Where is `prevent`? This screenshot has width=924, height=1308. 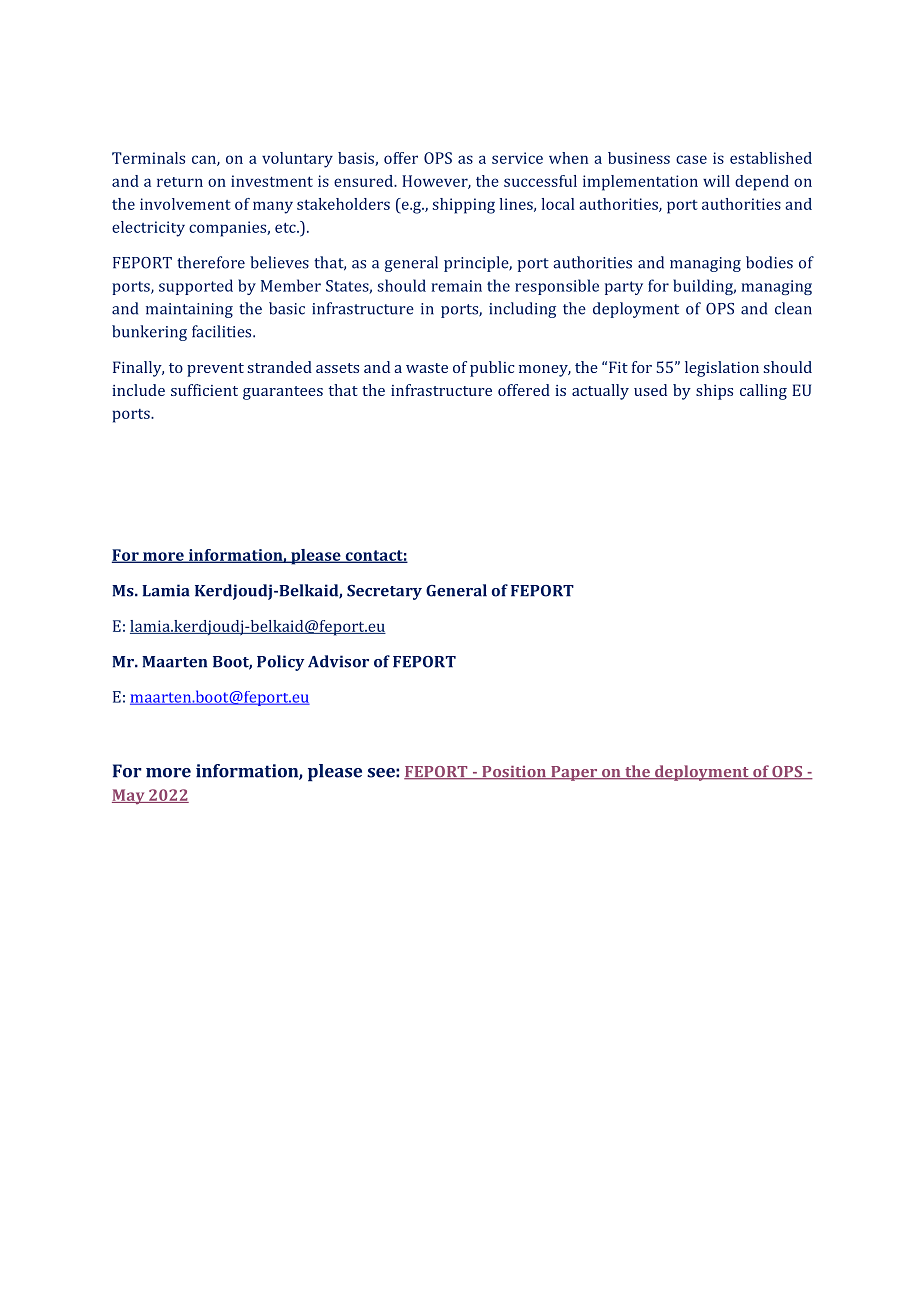 prevent is located at coordinates (215, 370).
